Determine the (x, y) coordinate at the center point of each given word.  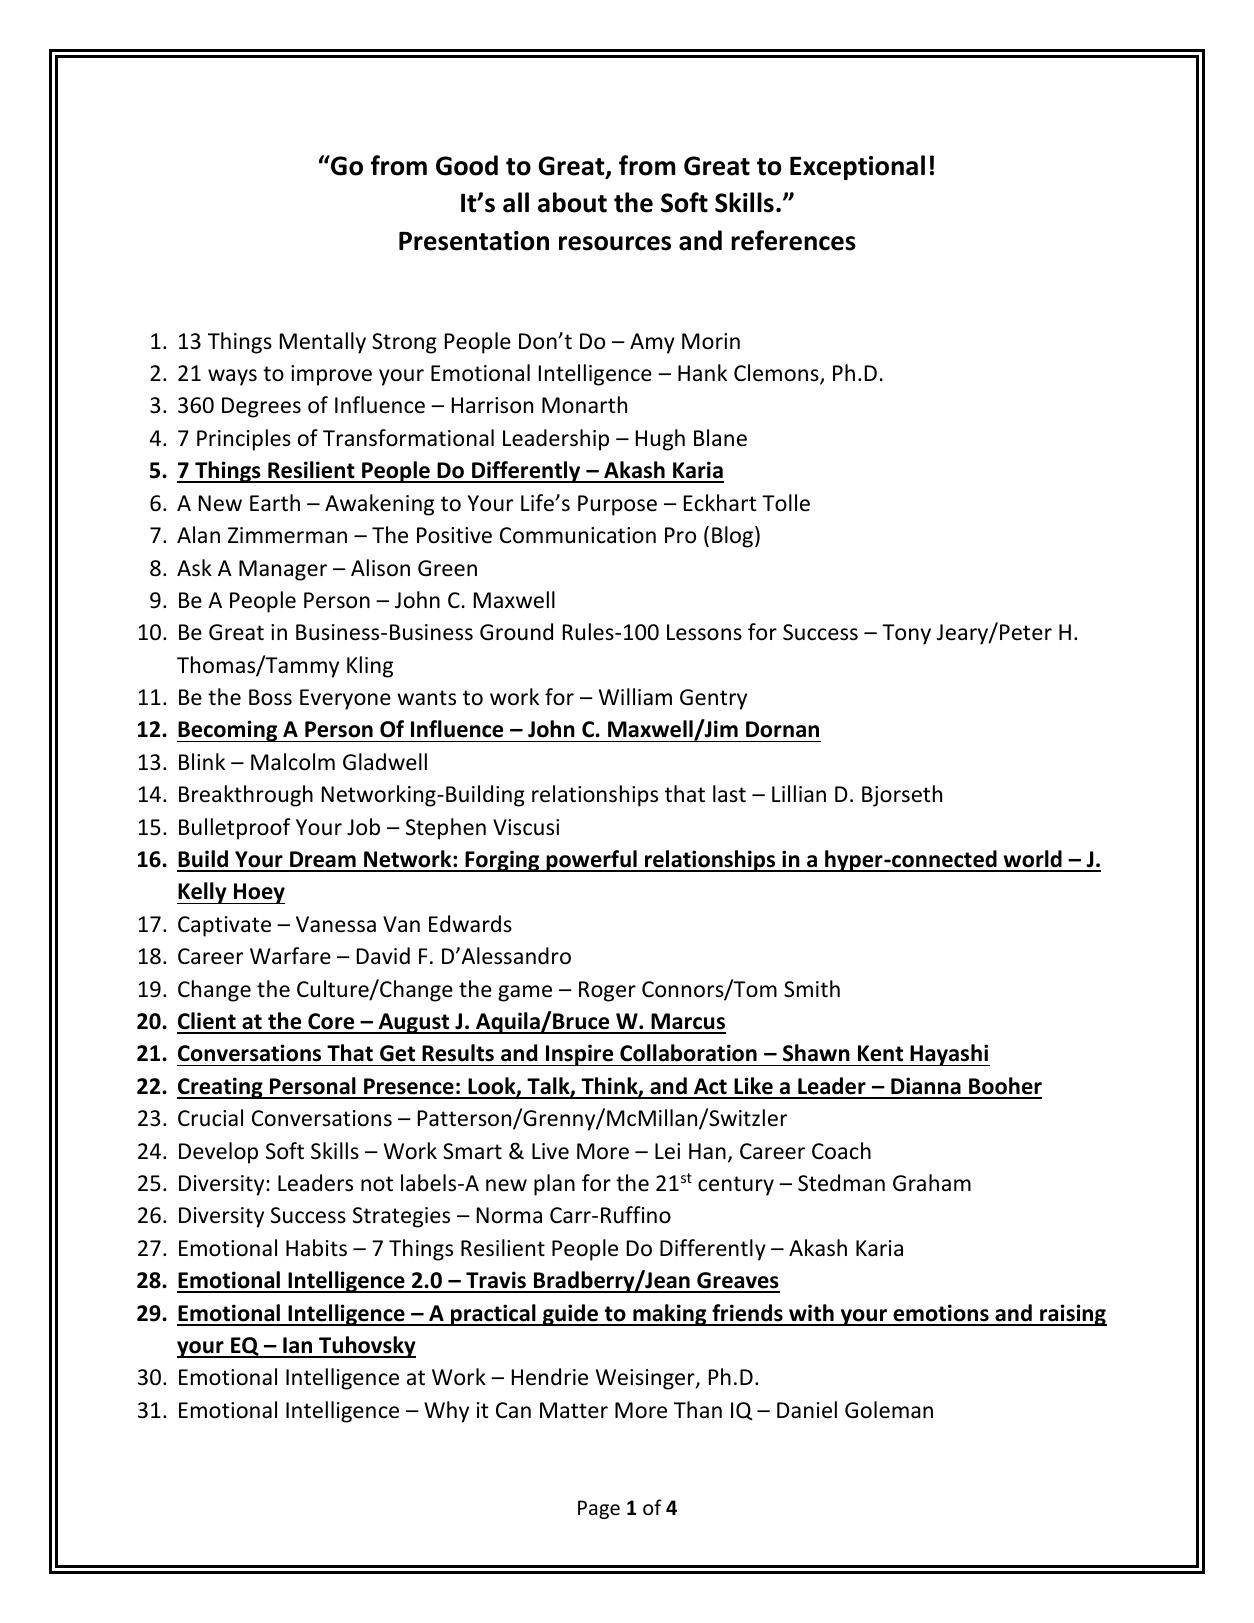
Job (363, 827)
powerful (591, 861)
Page (599, 1509)
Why (446, 1412)
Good (467, 165)
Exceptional (857, 167)
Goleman (889, 1410)
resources (615, 243)
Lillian (799, 793)
